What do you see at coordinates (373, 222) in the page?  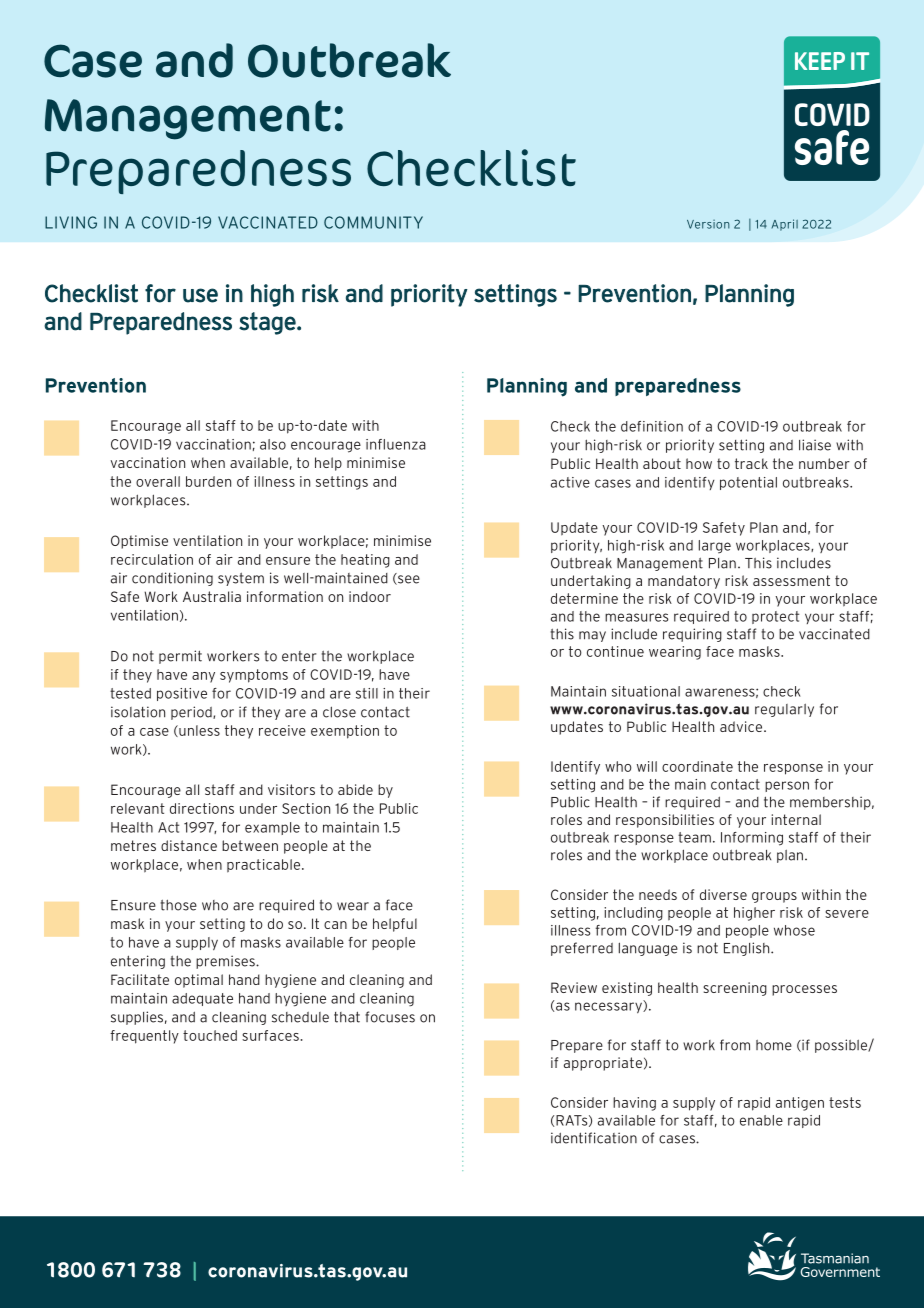 I see `COMMUNITY` at bounding box center [373, 222].
